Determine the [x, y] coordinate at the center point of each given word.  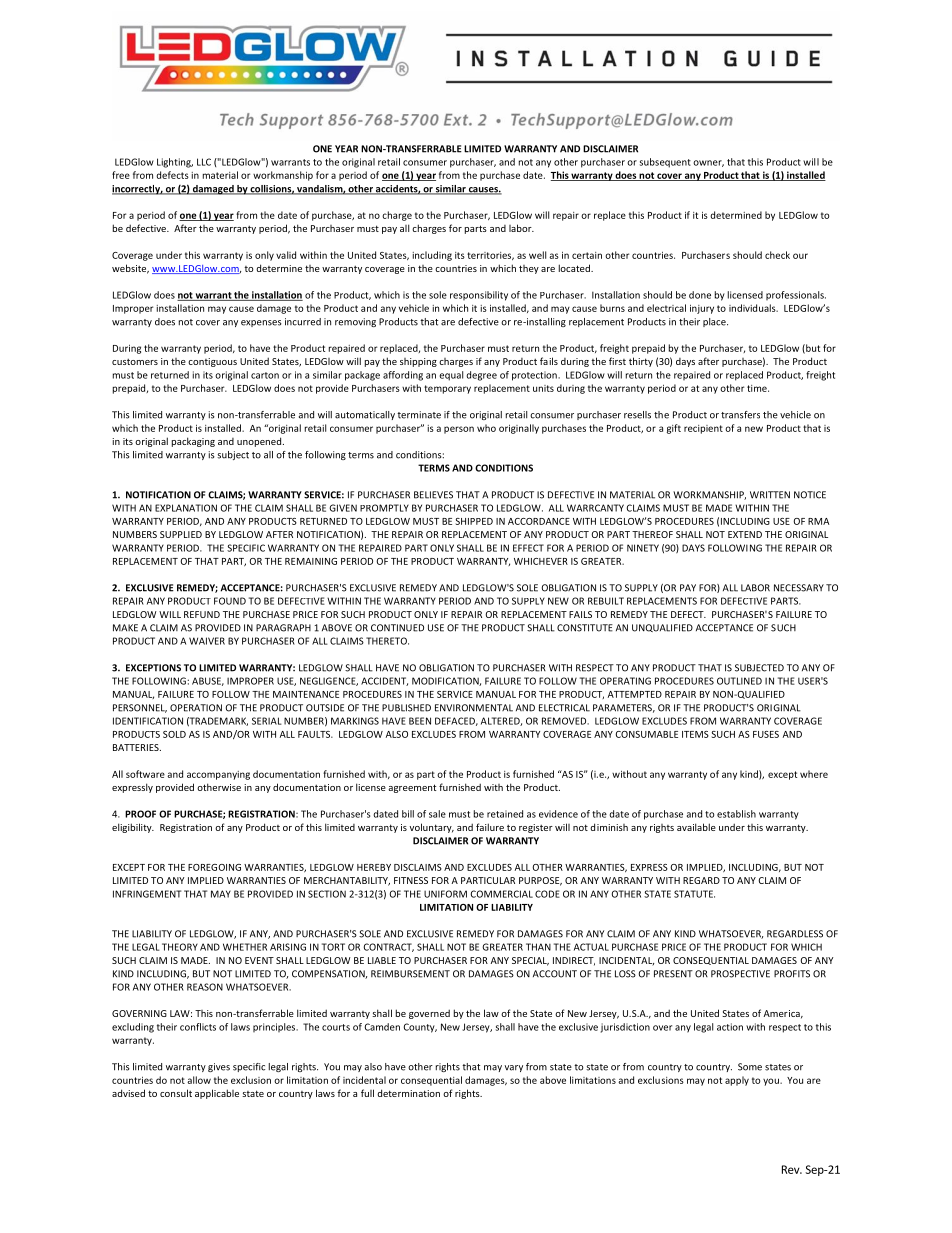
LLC [204, 162]
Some [750, 1067]
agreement [412, 788]
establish [736, 814]
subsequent [665, 163]
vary [514, 1068]
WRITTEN [770, 495]
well [537, 255]
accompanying [218, 775]
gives [219, 1067]
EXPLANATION [186, 508]
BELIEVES [433, 495]
